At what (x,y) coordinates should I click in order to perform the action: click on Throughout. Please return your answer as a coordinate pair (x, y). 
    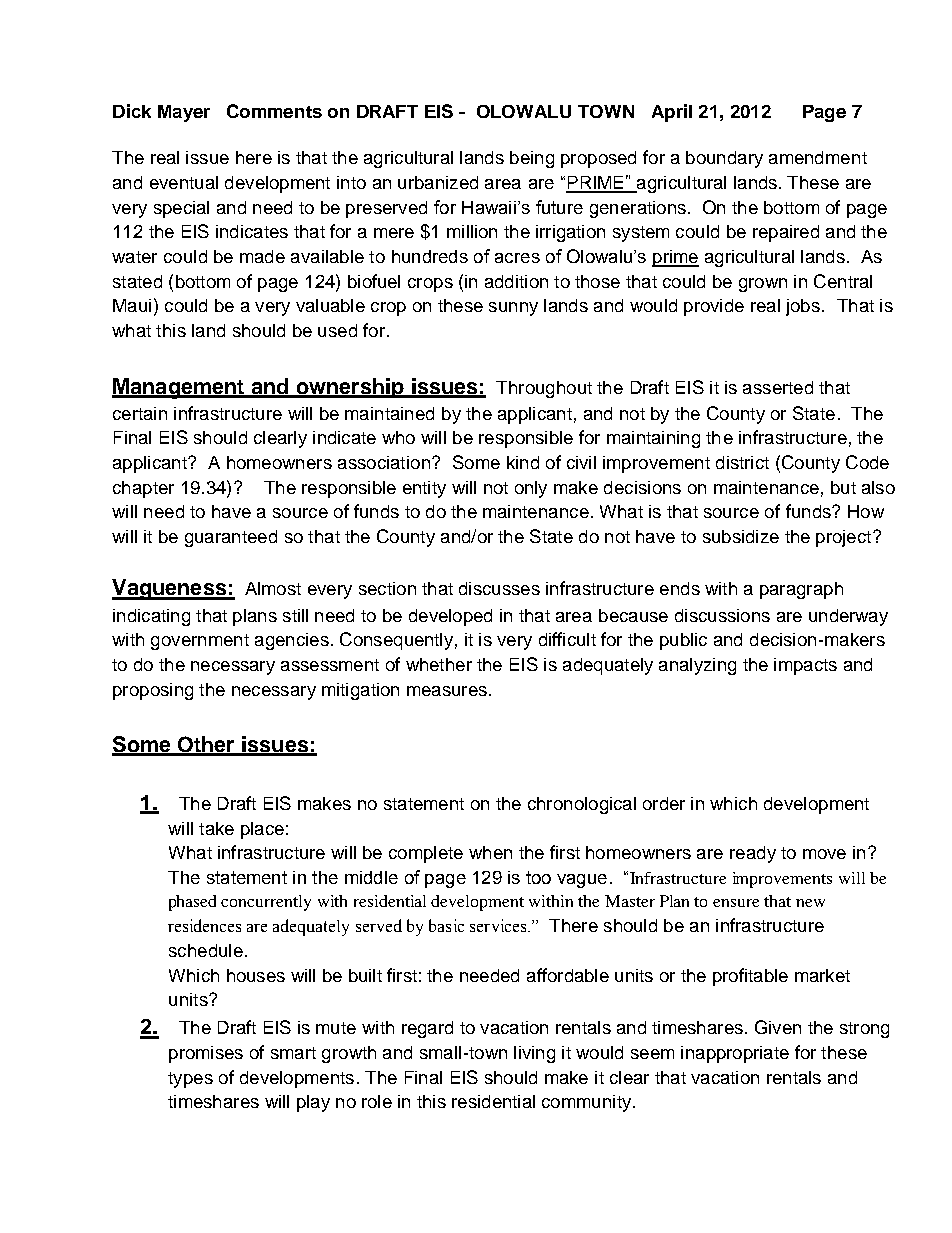
    Looking at the image, I should click on (544, 389).
